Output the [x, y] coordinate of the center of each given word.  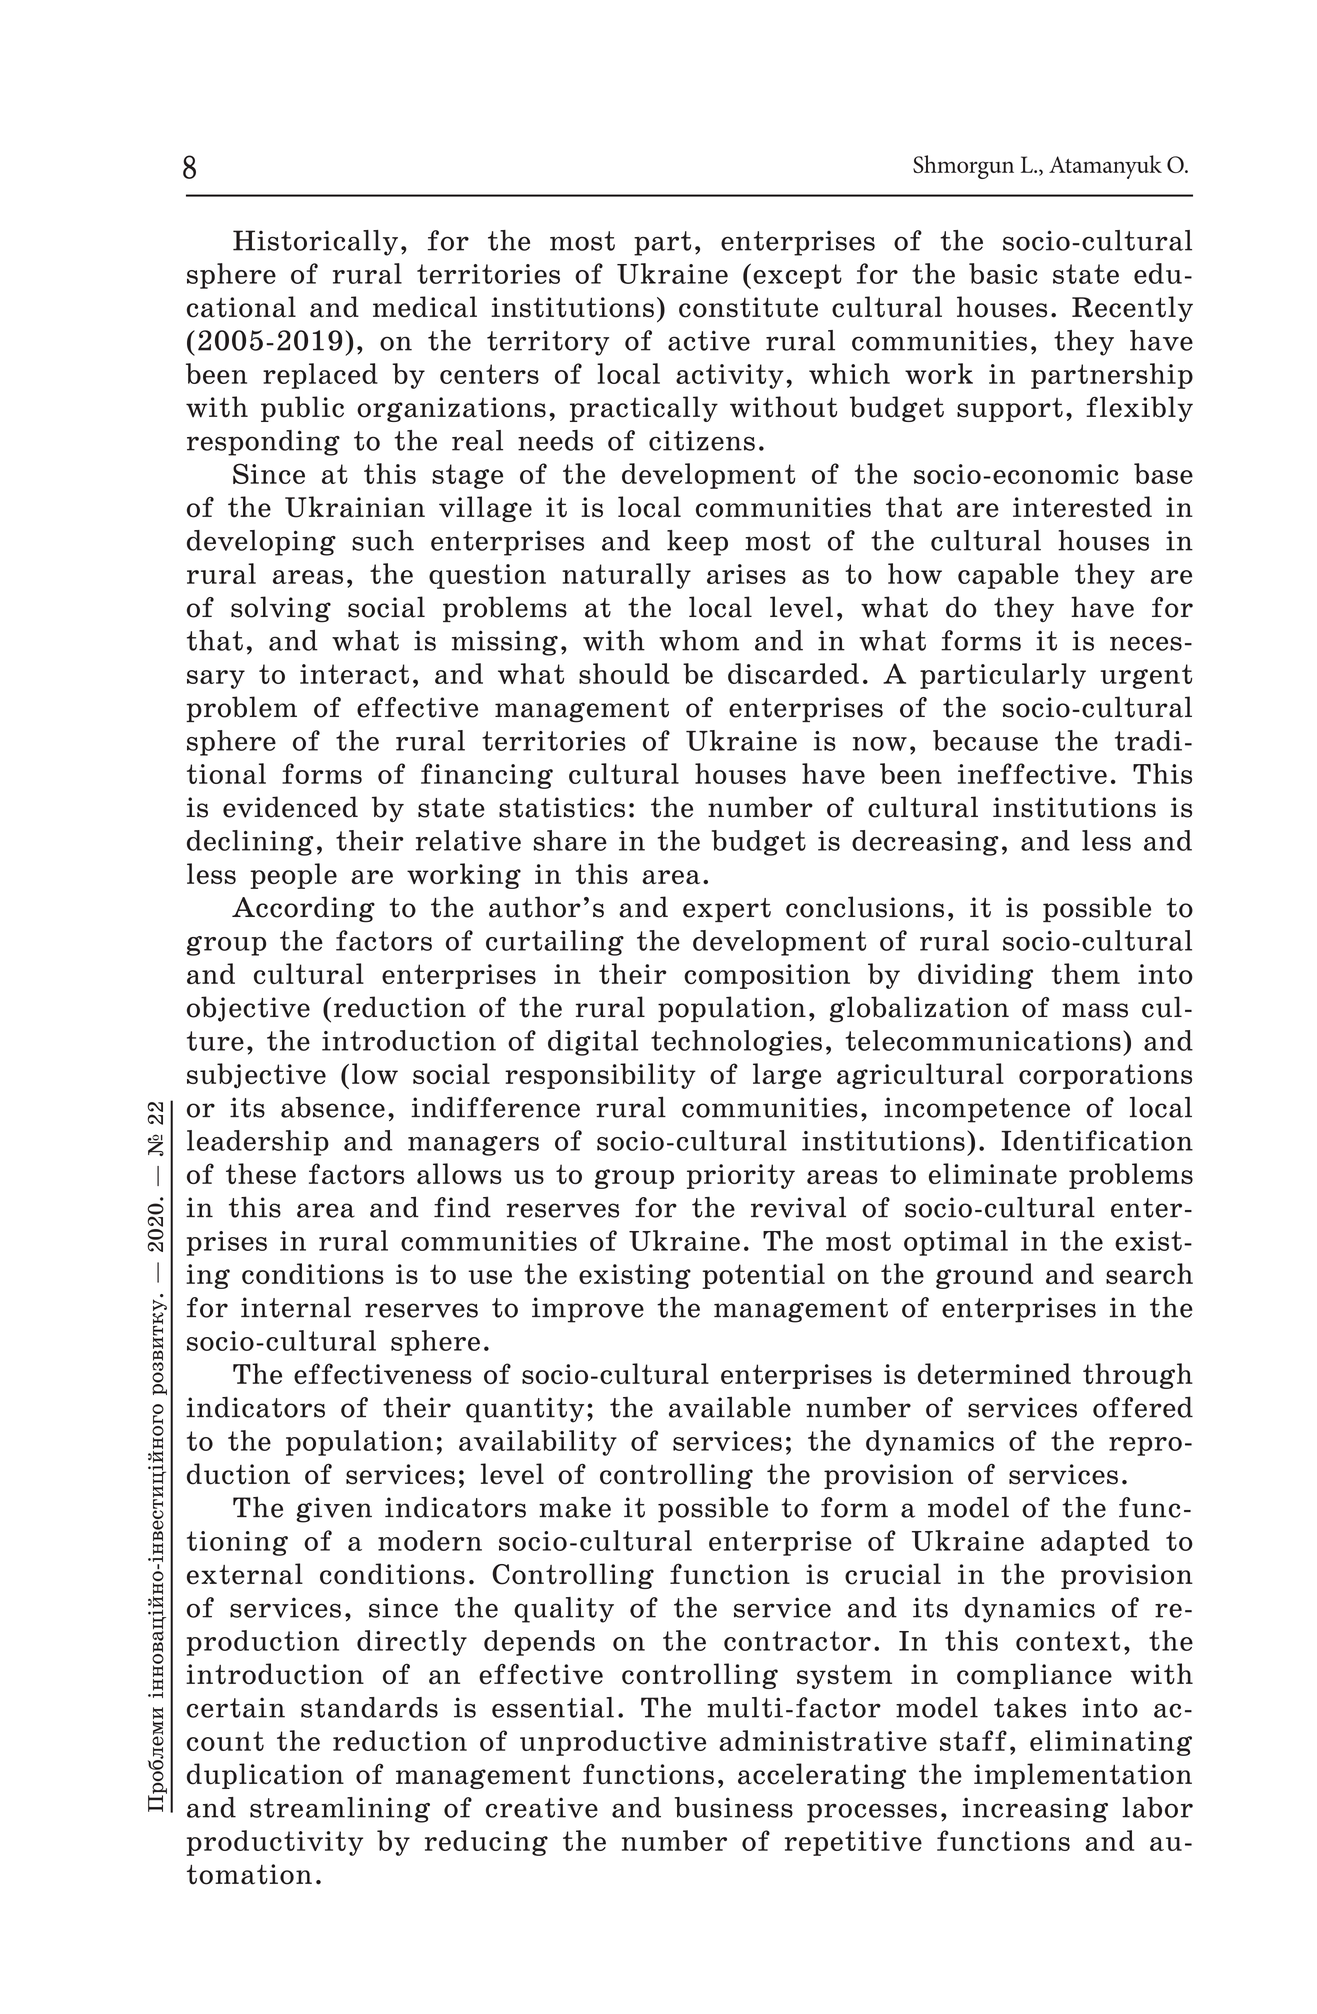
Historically [315, 243]
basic [1003, 273]
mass [1095, 1010]
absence [333, 1107]
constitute [748, 307]
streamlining [340, 1810]
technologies [736, 1043]
